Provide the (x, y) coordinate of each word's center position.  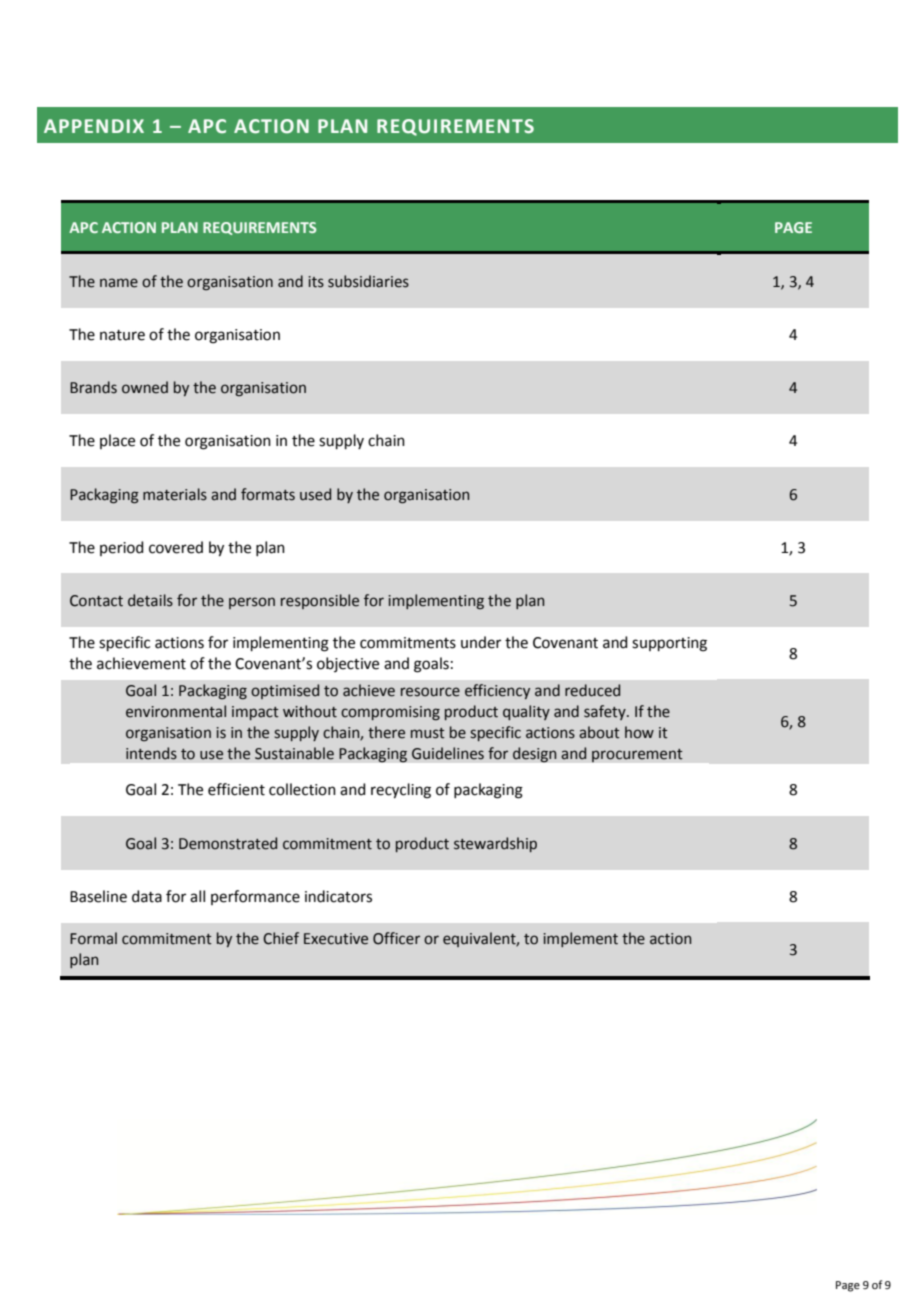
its (316, 282)
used (315, 494)
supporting (669, 644)
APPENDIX (94, 126)
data (147, 896)
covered (176, 547)
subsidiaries (368, 281)
